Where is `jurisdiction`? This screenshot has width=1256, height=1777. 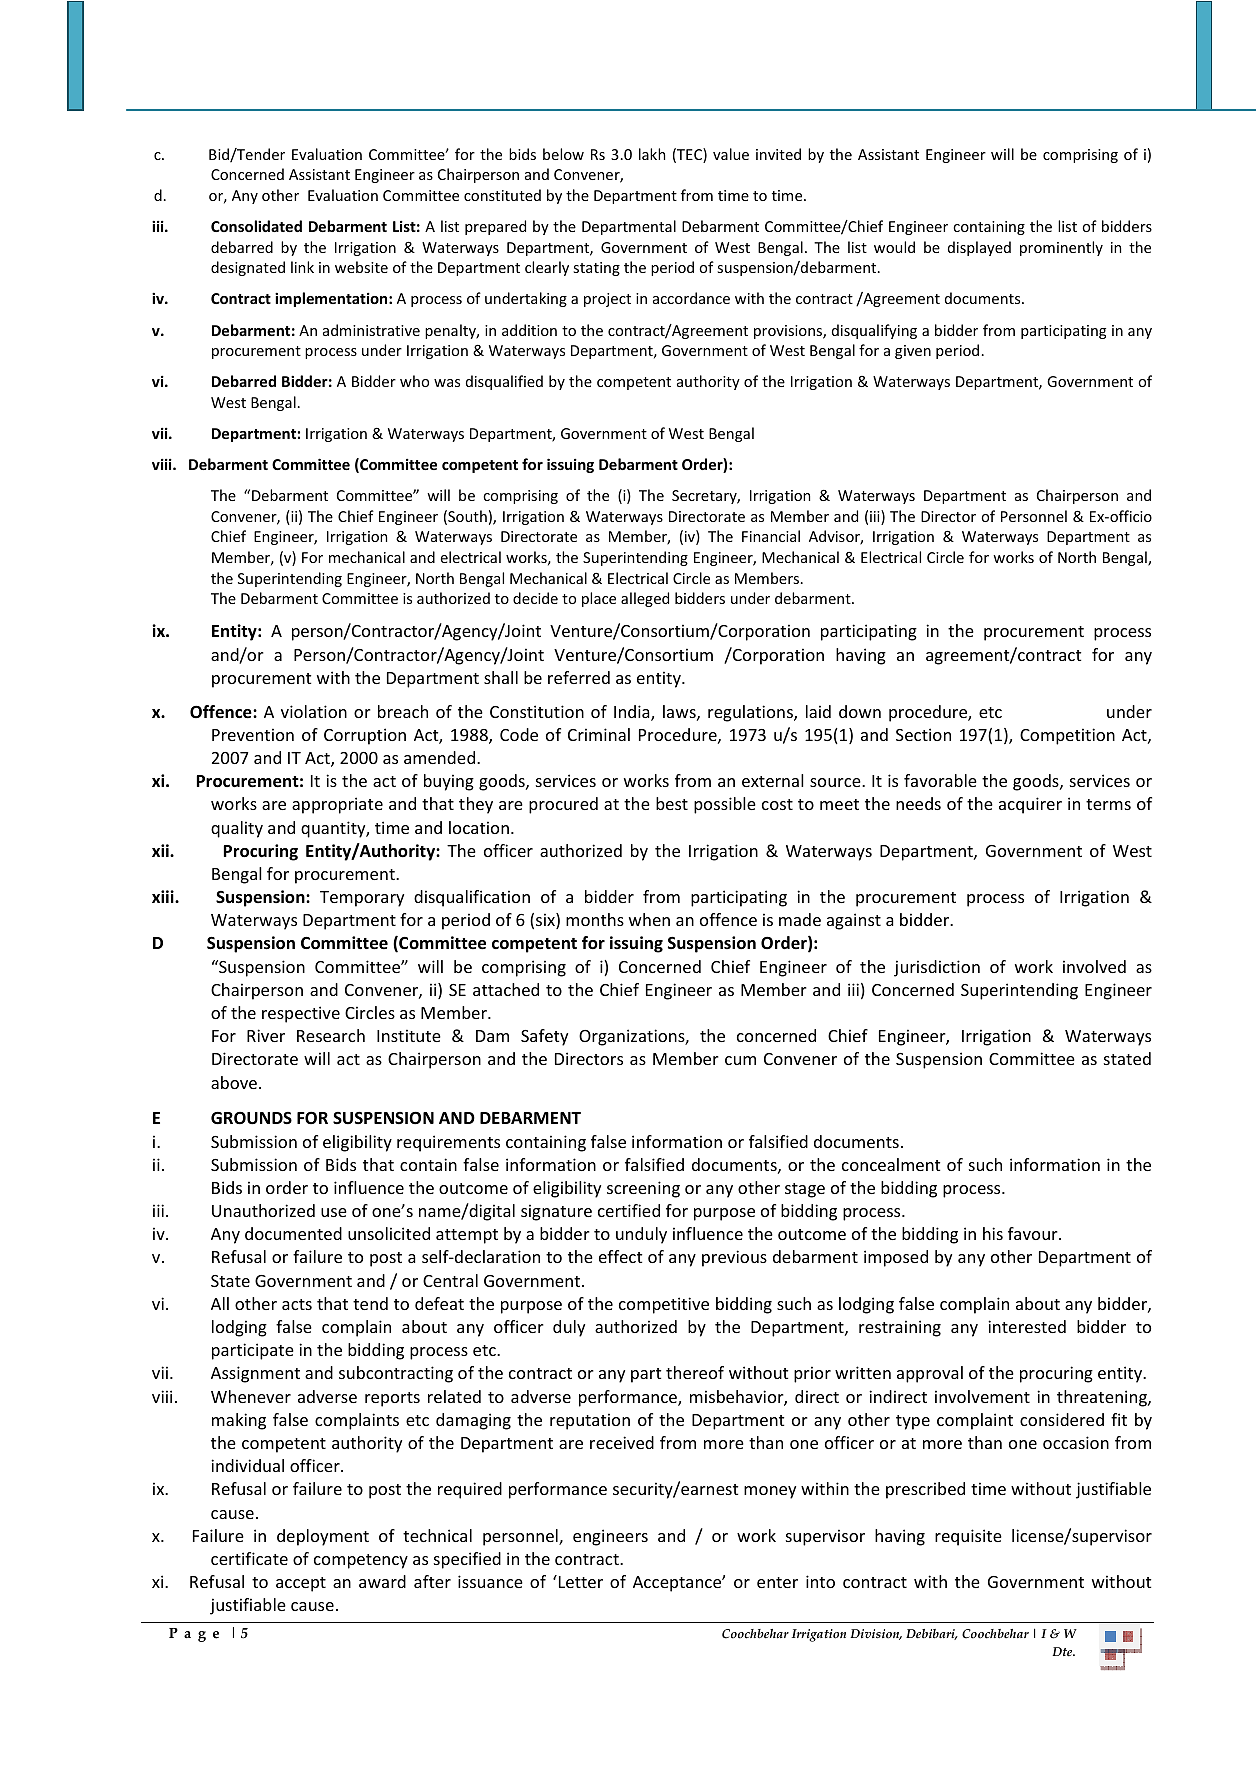
jurisdiction is located at coordinates (937, 968).
